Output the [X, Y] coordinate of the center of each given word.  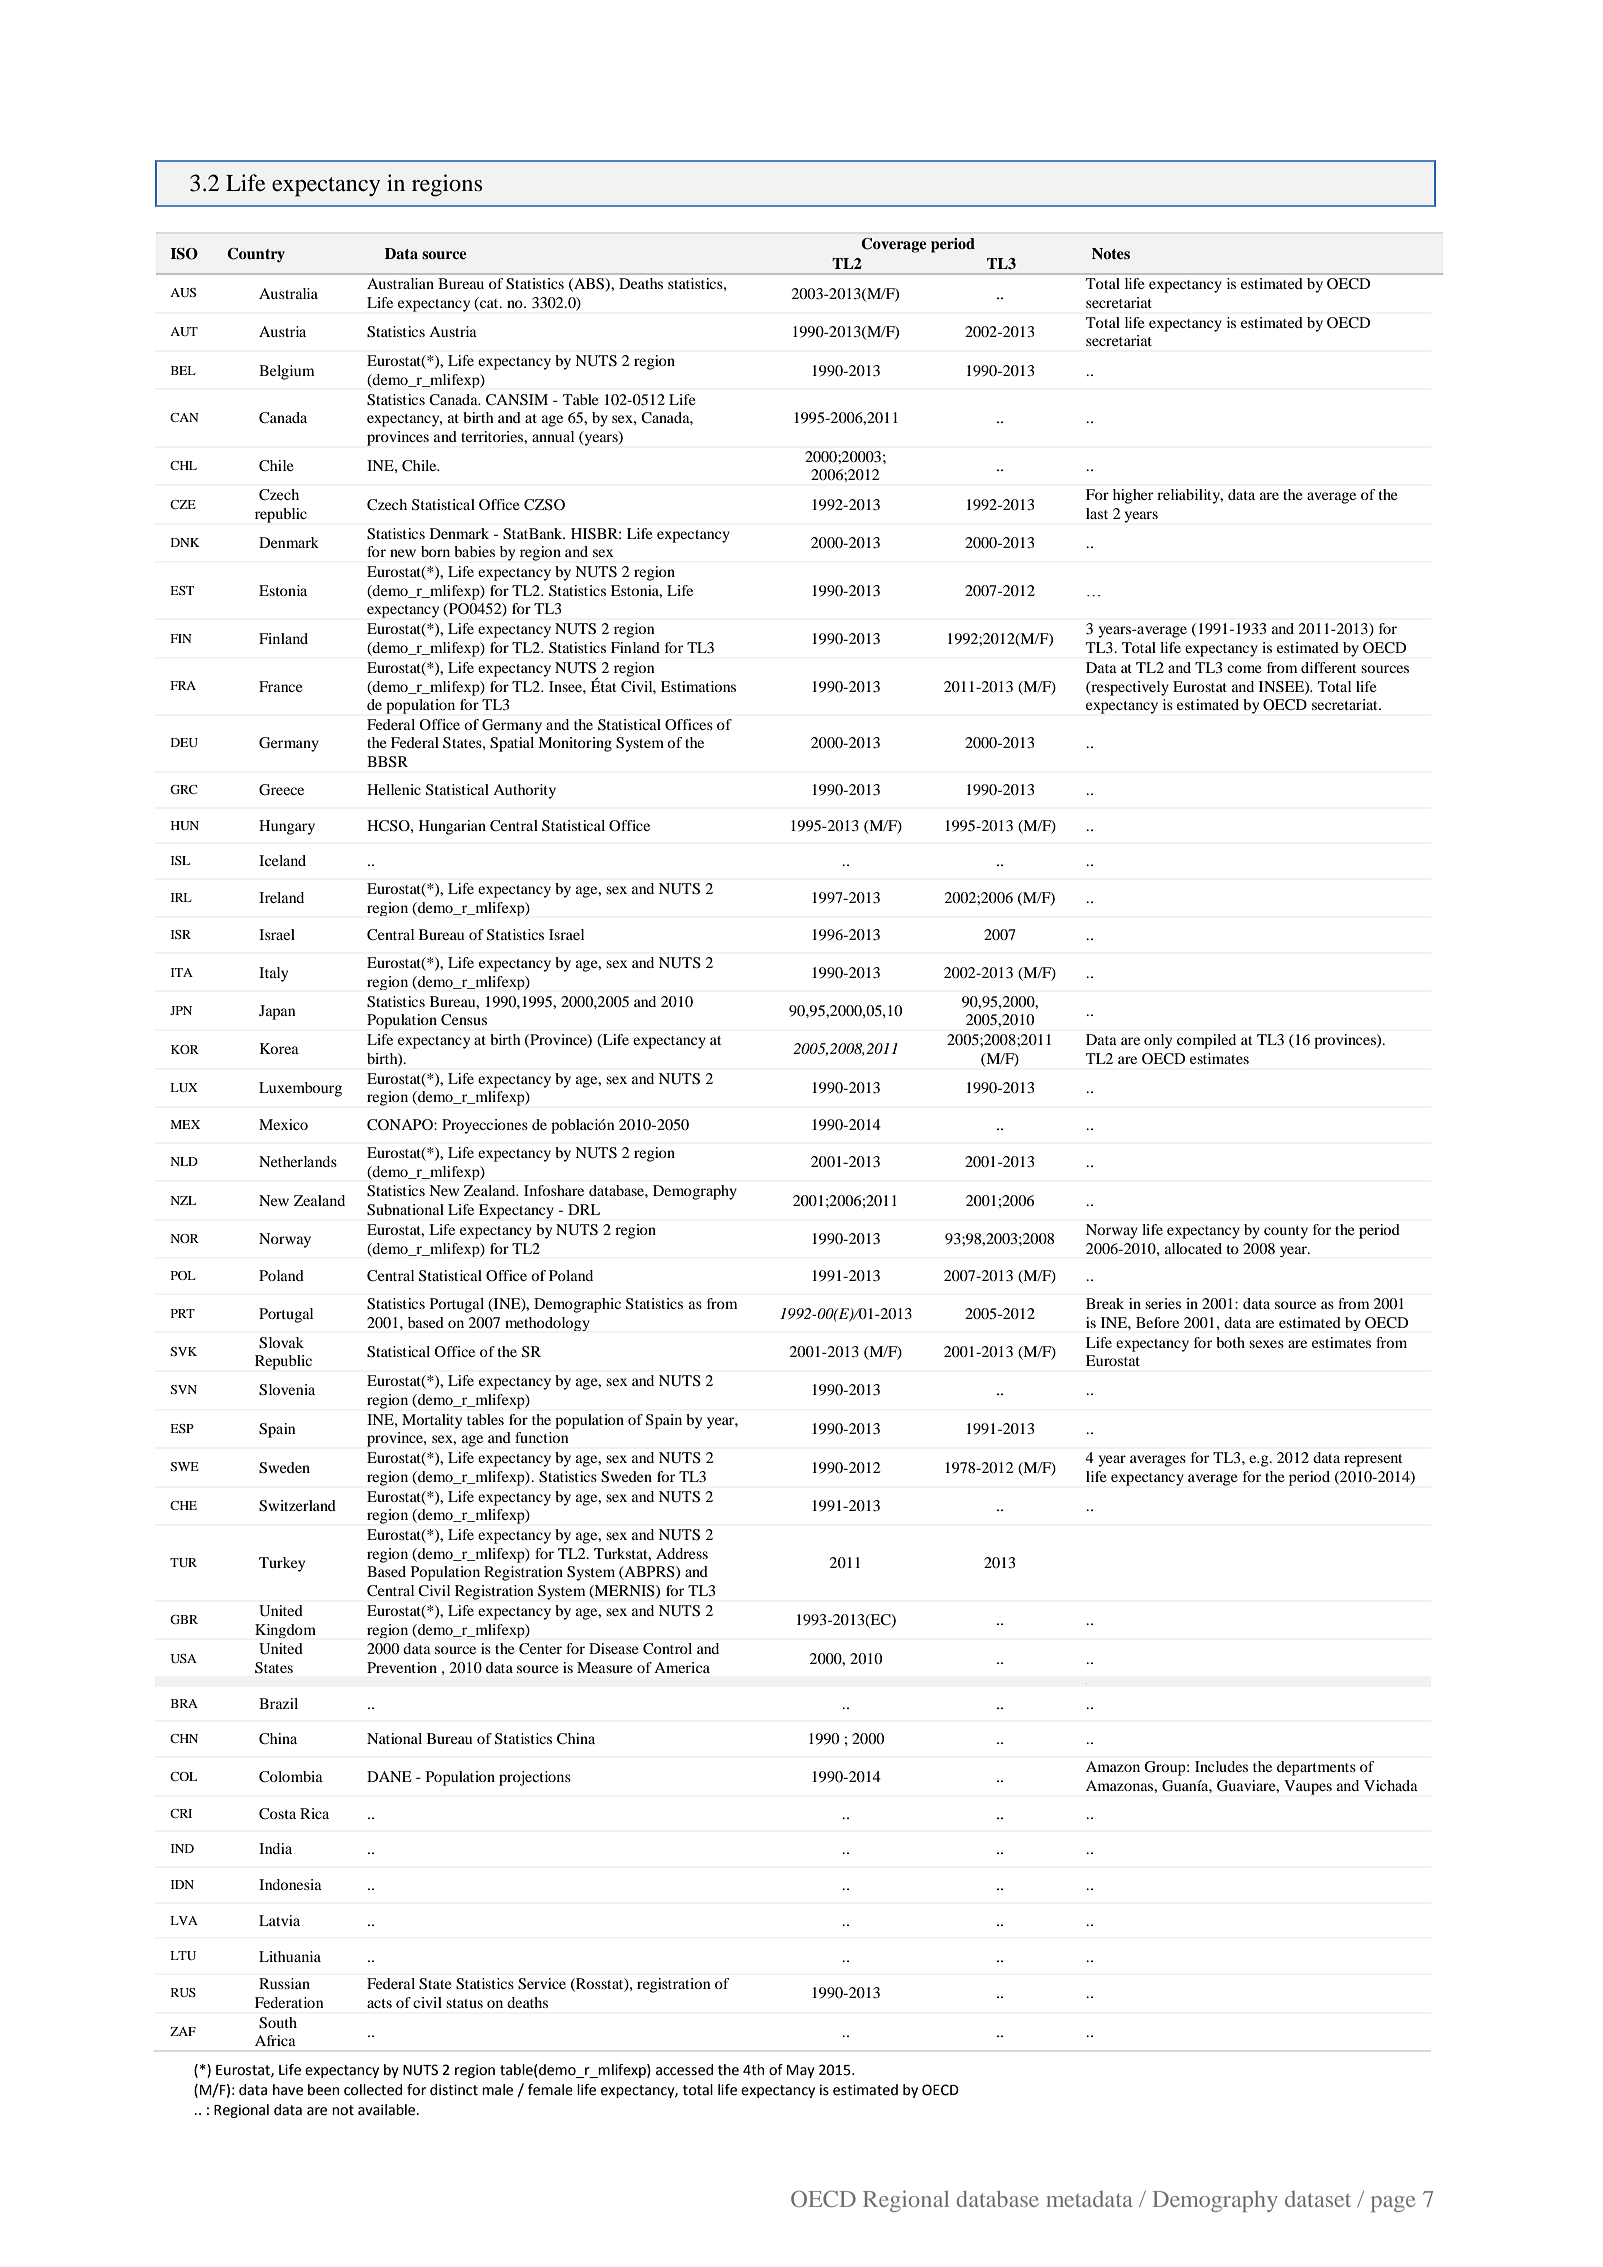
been [323, 2090]
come [1244, 669]
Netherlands [298, 1161]
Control [667, 1648]
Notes [1111, 253]
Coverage [894, 245]
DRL [584, 1209]
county [1286, 1232]
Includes [1221, 1766]
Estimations [698, 686]
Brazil [278, 1703]
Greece [281, 790]
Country [256, 255]
